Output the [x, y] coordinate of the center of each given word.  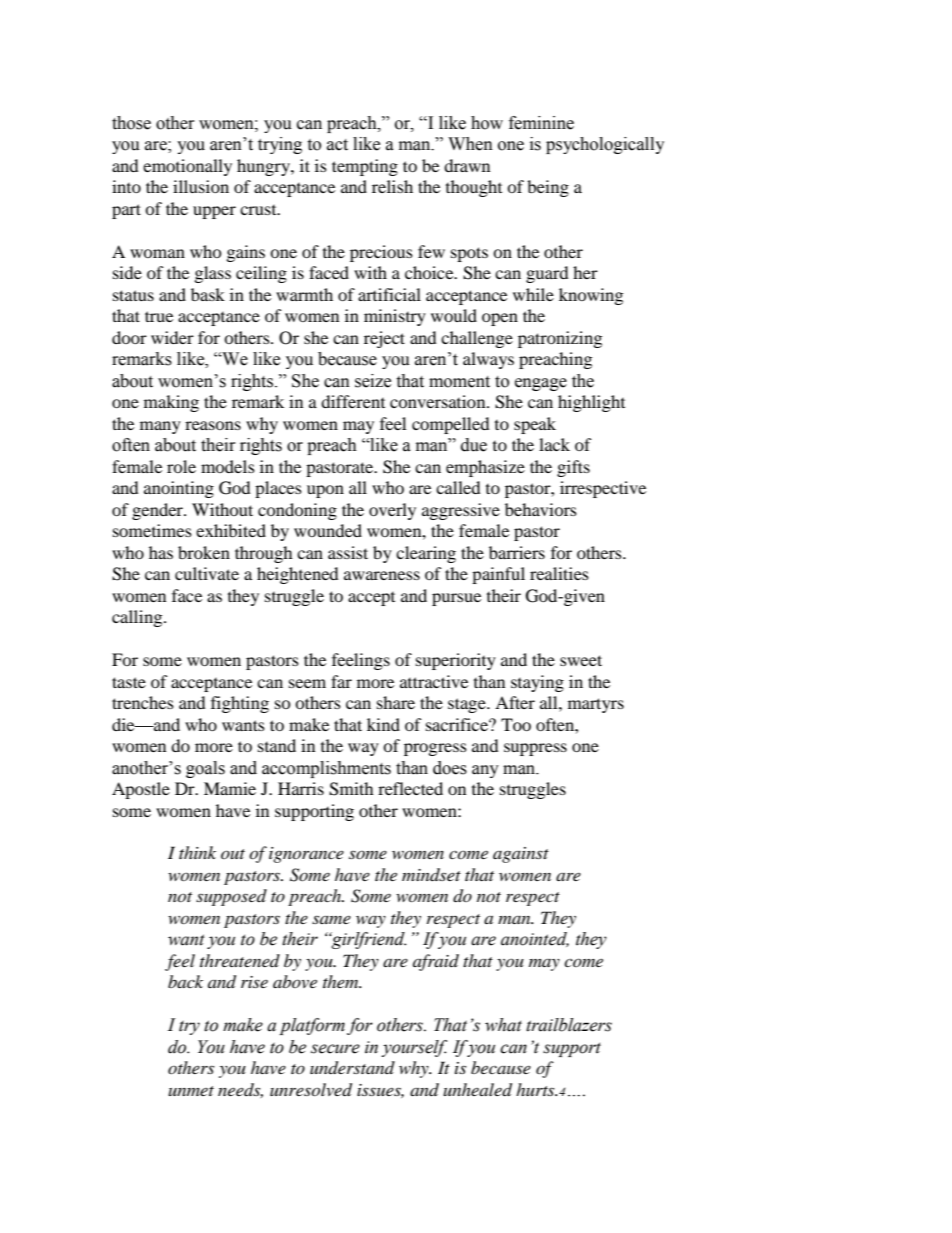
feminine [541, 123]
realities [559, 573]
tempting [365, 167]
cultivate [207, 573]
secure [335, 1049]
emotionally [187, 167]
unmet [191, 1091]
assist [348, 552]
